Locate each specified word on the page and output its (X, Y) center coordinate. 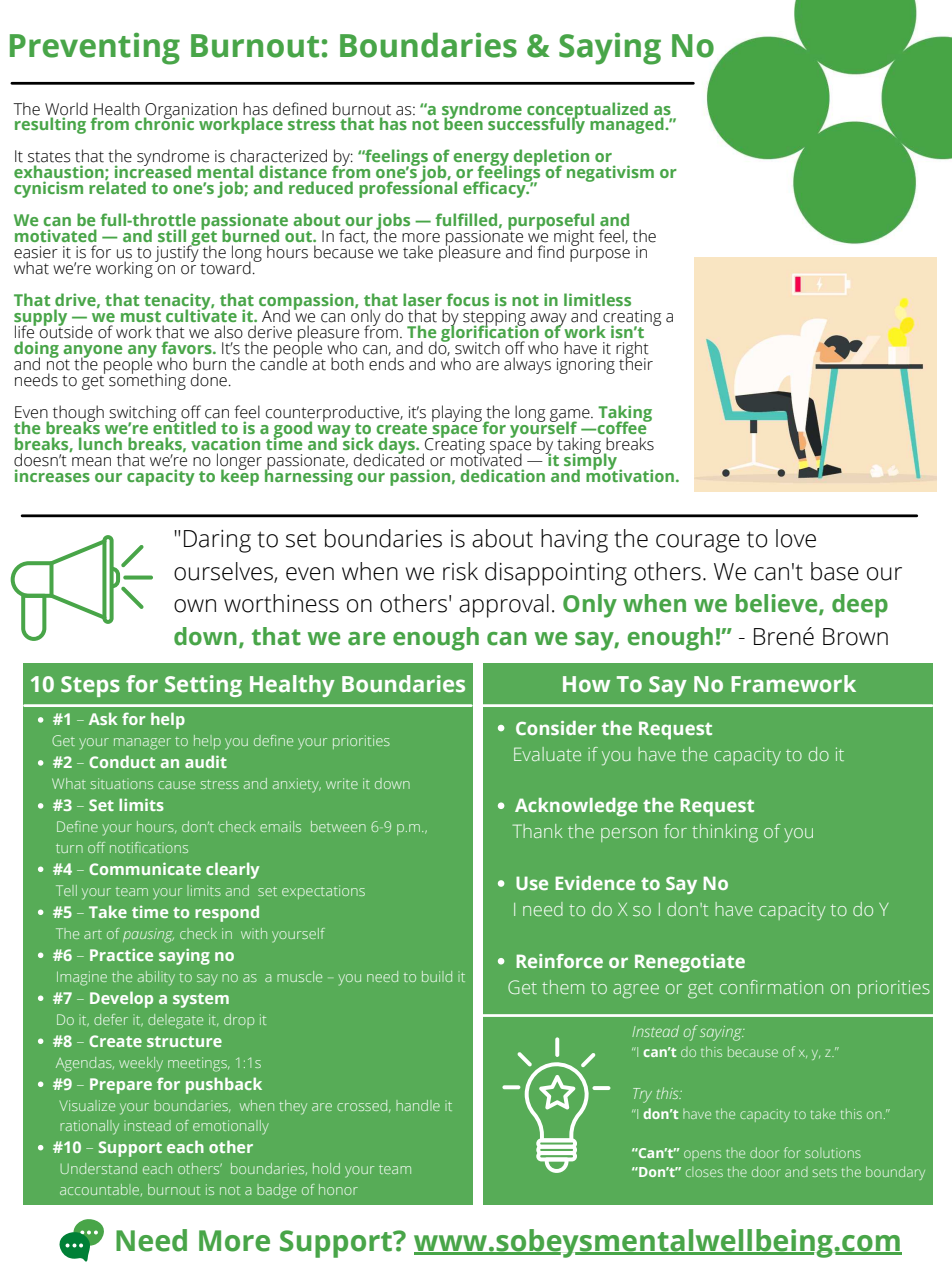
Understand (98, 1168)
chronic (164, 123)
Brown (855, 637)
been (463, 123)
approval (504, 606)
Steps (90, 686)
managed (628, 125)
